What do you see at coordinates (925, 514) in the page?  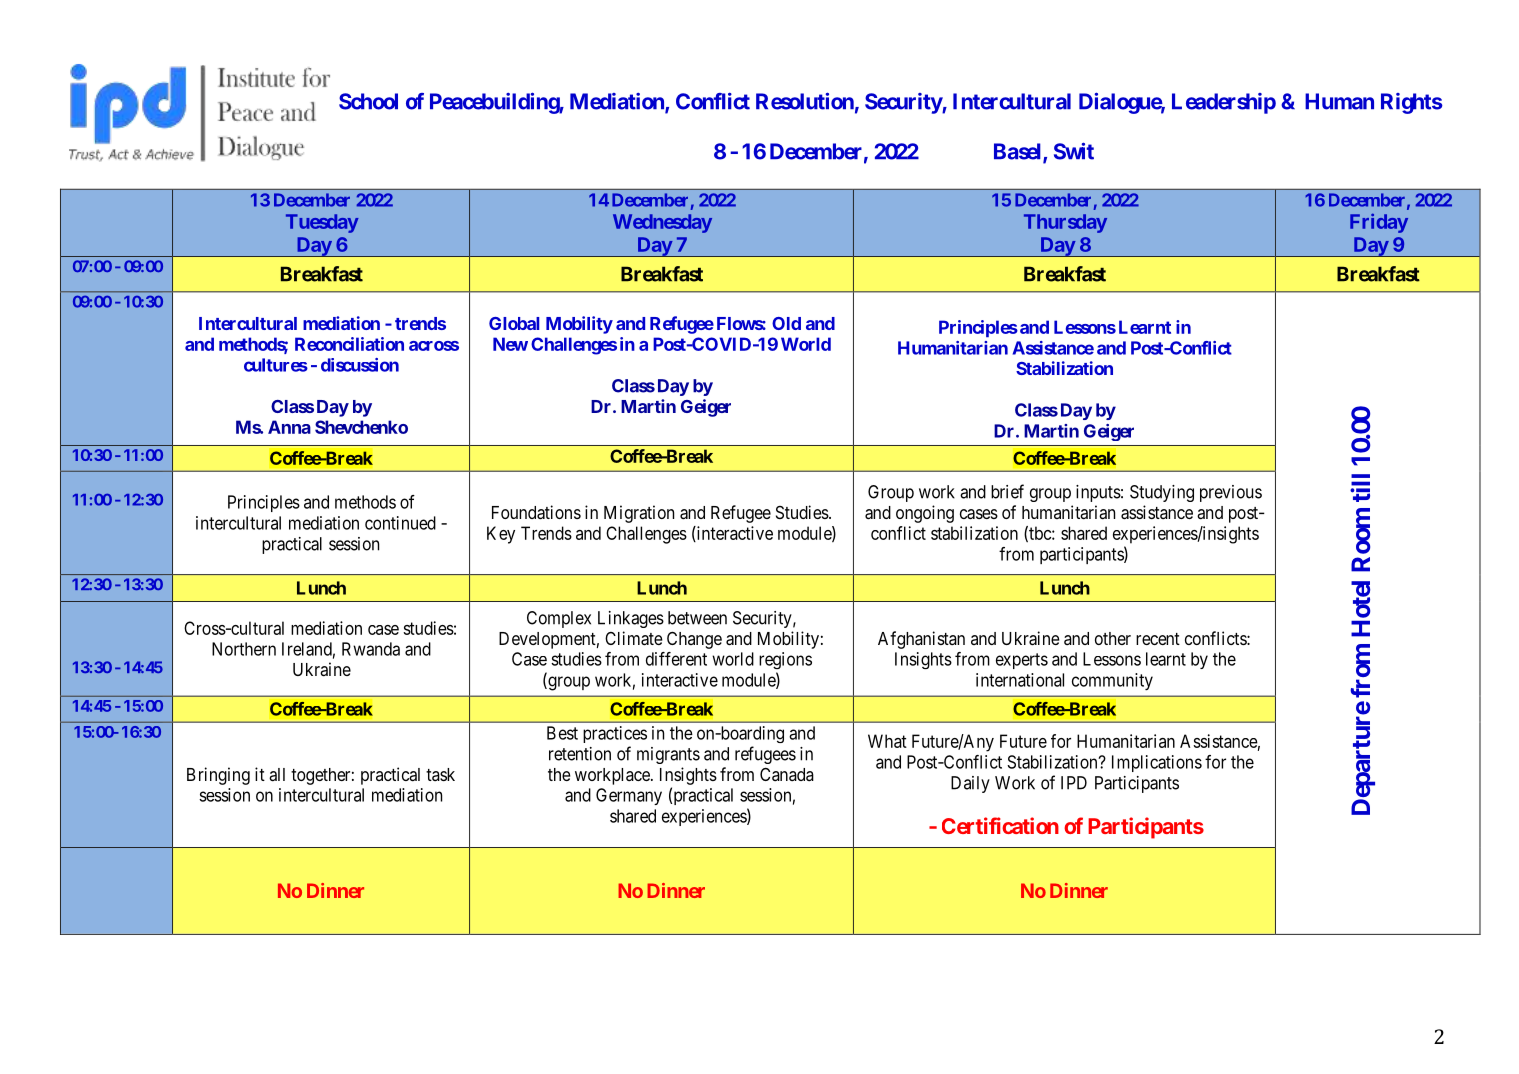 I see `ongoing` at bounding box center [925, 514].
